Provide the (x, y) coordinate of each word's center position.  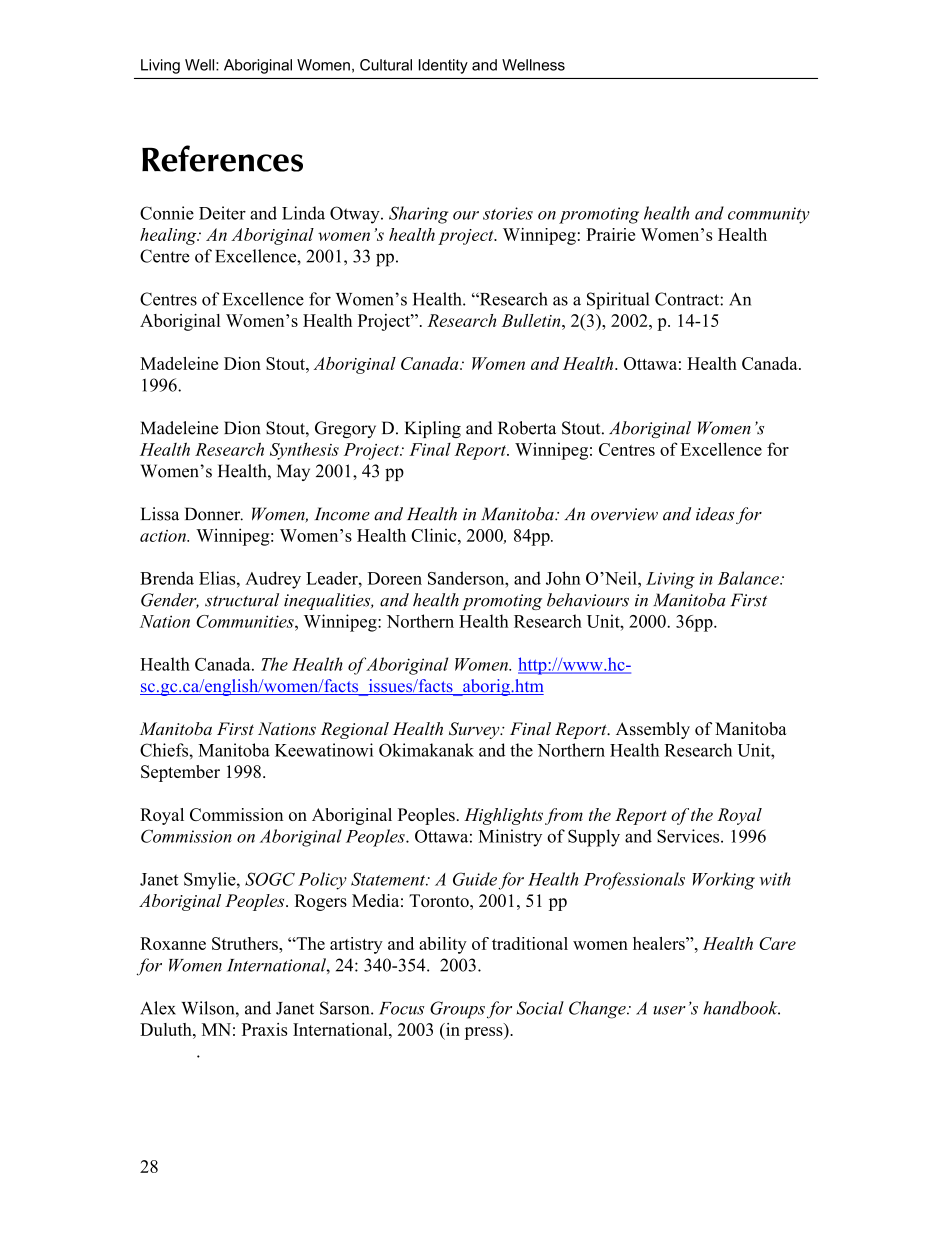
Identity (443, 66)
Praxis (265, 1029)
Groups (457, 1010)
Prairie (610, 234)
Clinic (435, 535)
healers (660, 943)
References (222, 158)
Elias (218, 578)
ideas (715, 514)
